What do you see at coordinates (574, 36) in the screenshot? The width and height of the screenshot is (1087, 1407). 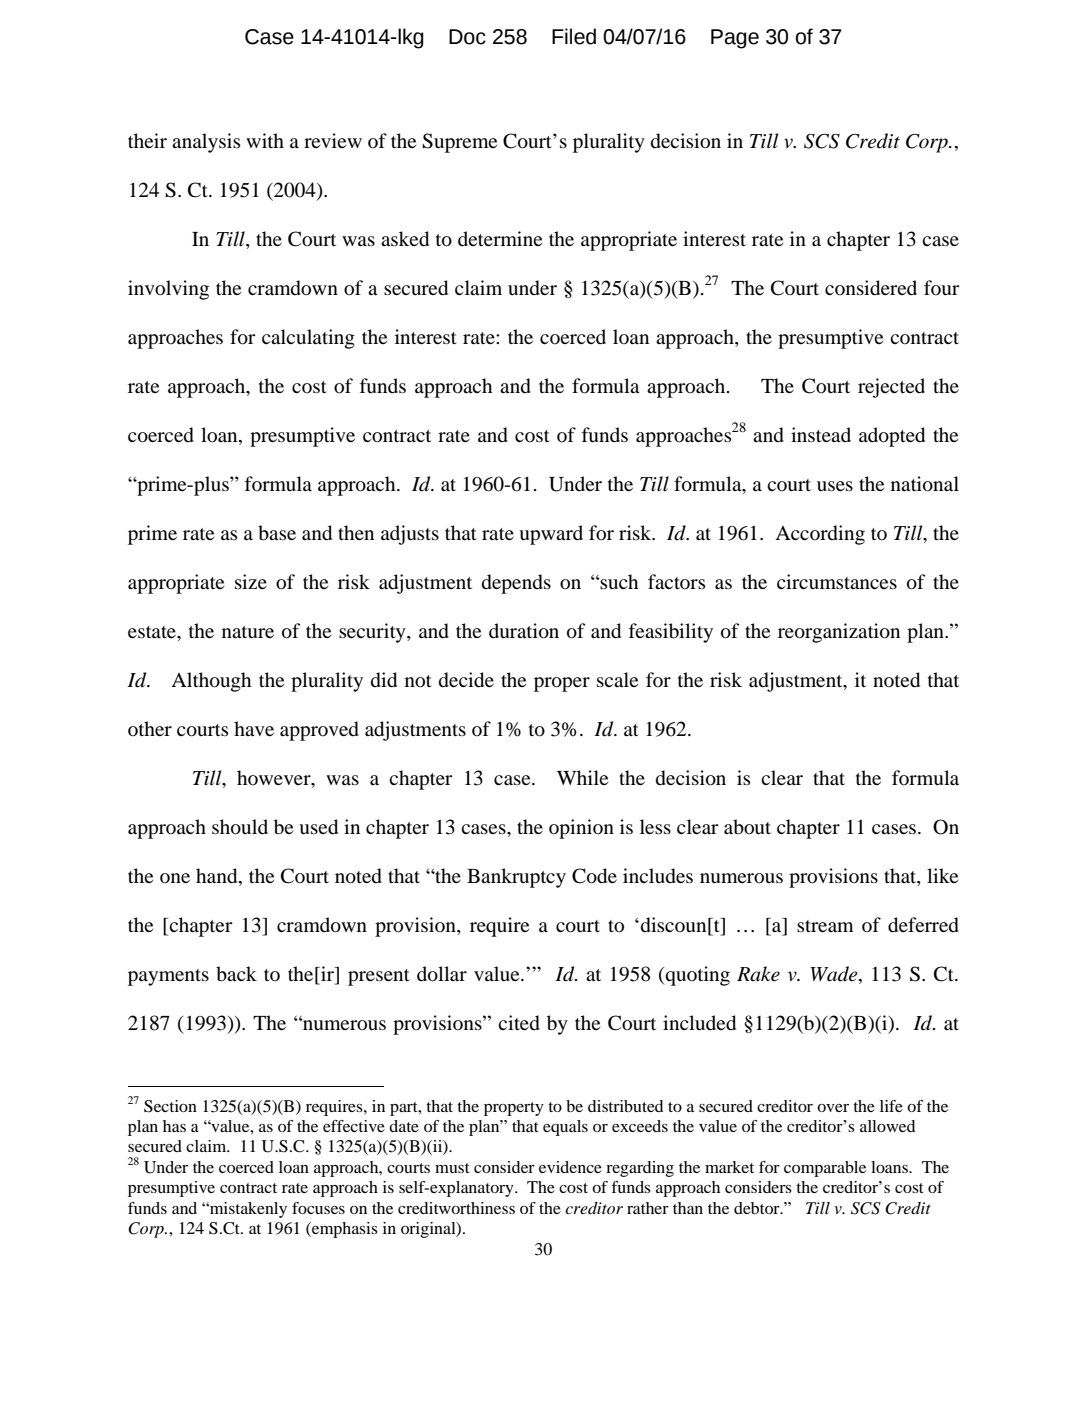 I see `Filed` at bounding box center [574, 36].
